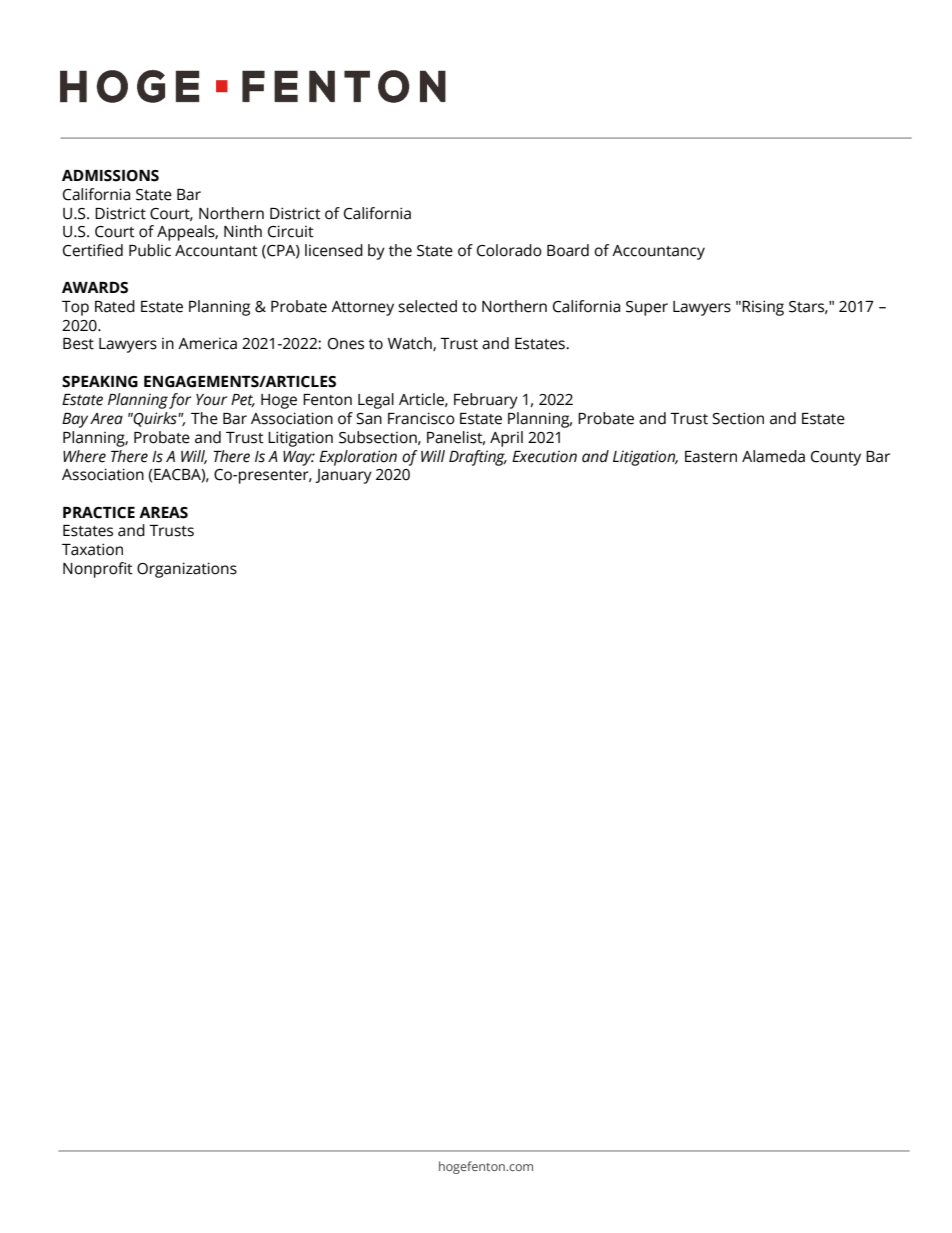 This page has height=1233, width=952. What do you see at coordinates (187, 570) in the page?
I see `Organizations` at bounding box center [187, 570].
